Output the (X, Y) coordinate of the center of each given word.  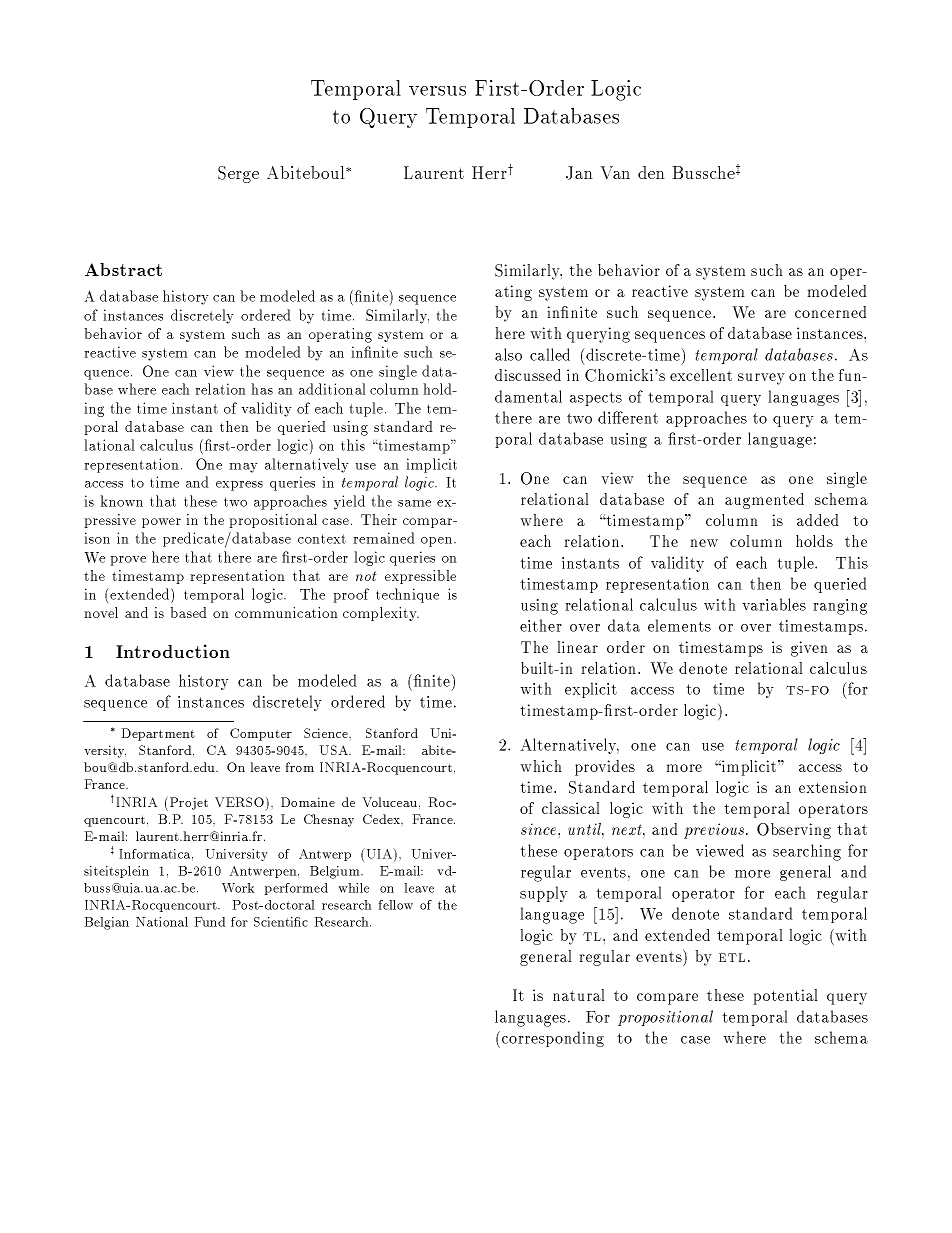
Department (158, 734)
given (809, 649)
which (541, 766)
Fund (210, 922)
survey (761, 379)
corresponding (551, 1039)
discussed (528, 375)
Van (615, 173)
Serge (238, 174)
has (262, 389)
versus (437, 91)
